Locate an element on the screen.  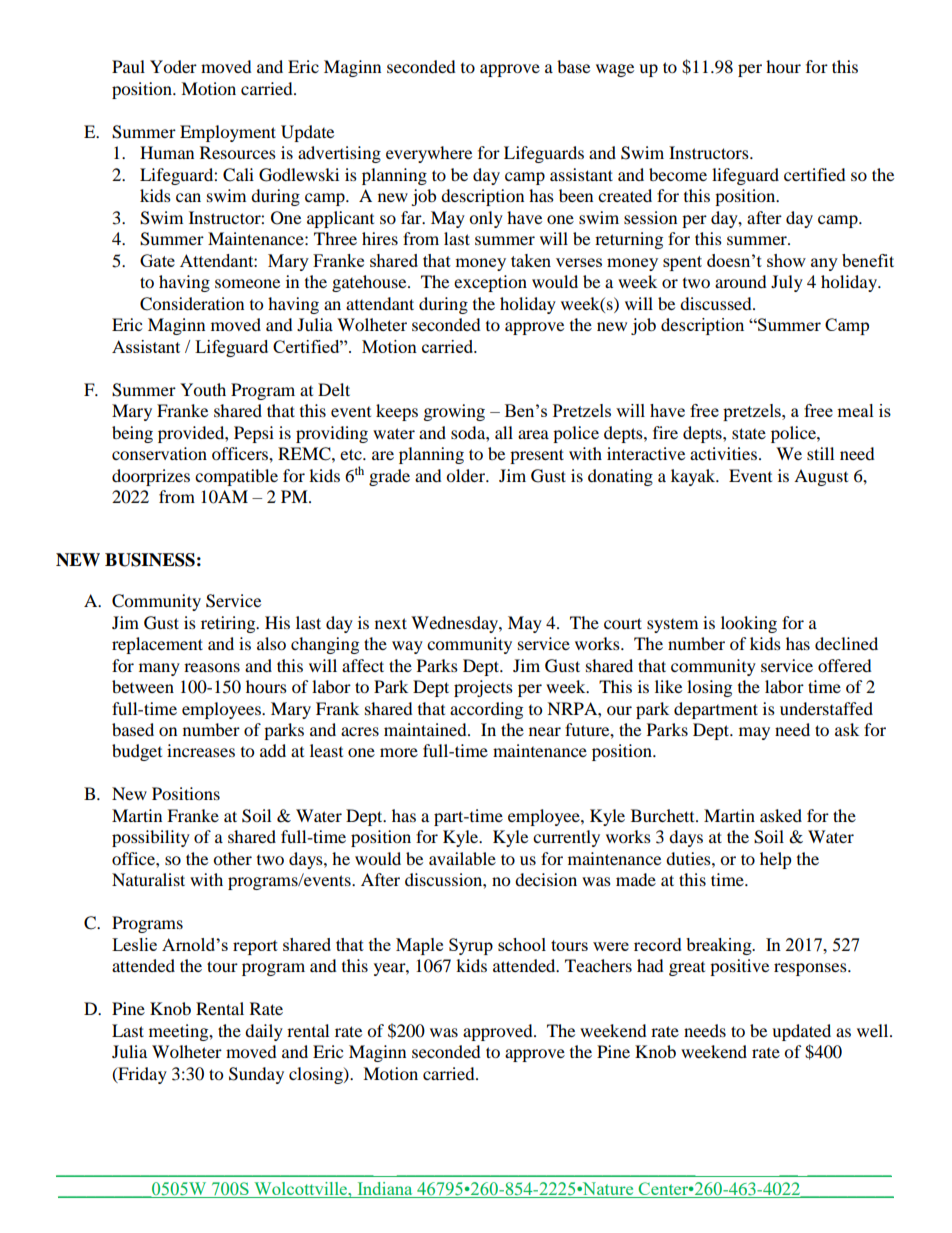
Employment is located at coordinates (228, 133).
